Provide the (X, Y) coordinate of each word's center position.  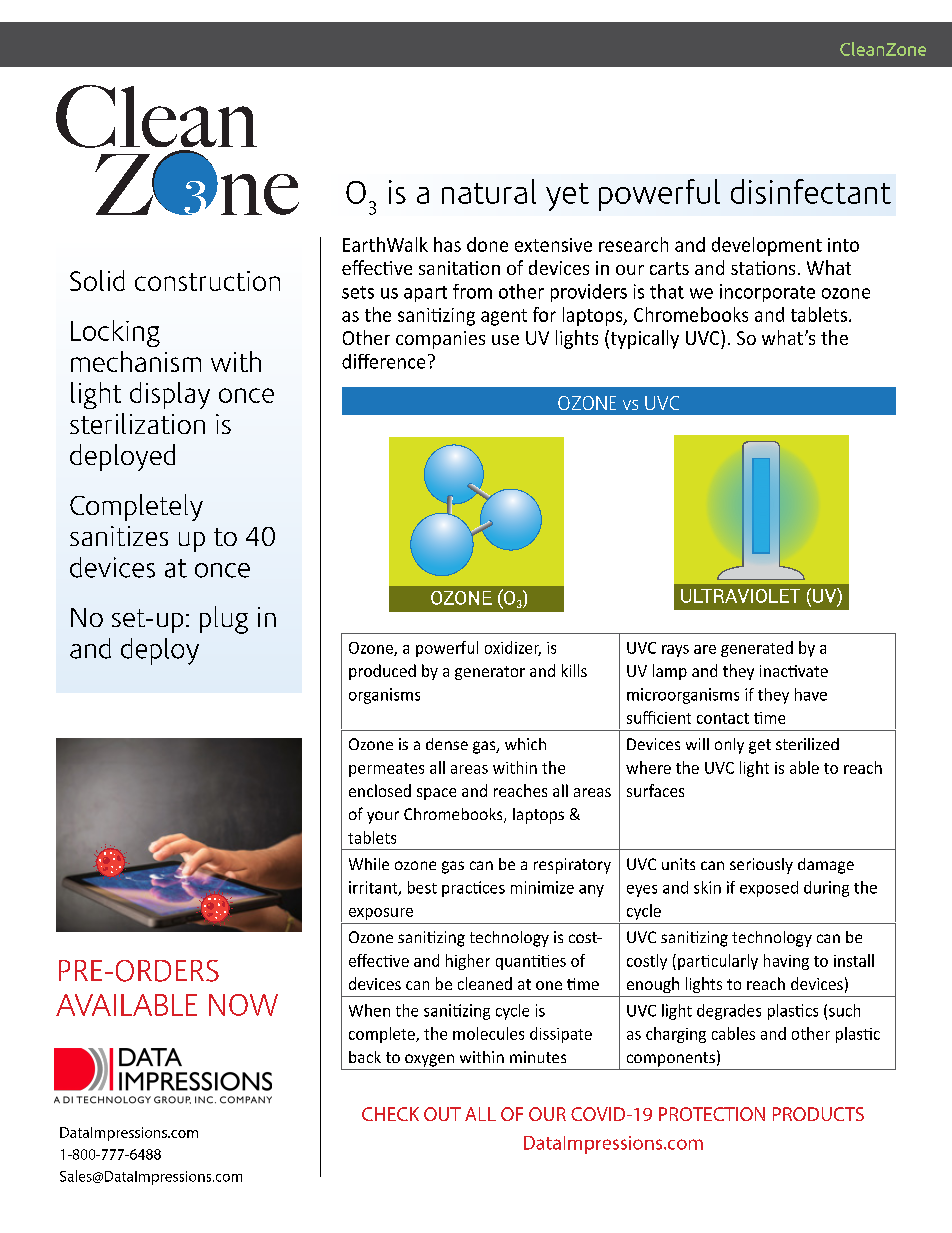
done (487, 244)
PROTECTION (712, 1114)
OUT (442, 1114)
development (767, 246)
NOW (243, 1005)
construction (207, 281)
